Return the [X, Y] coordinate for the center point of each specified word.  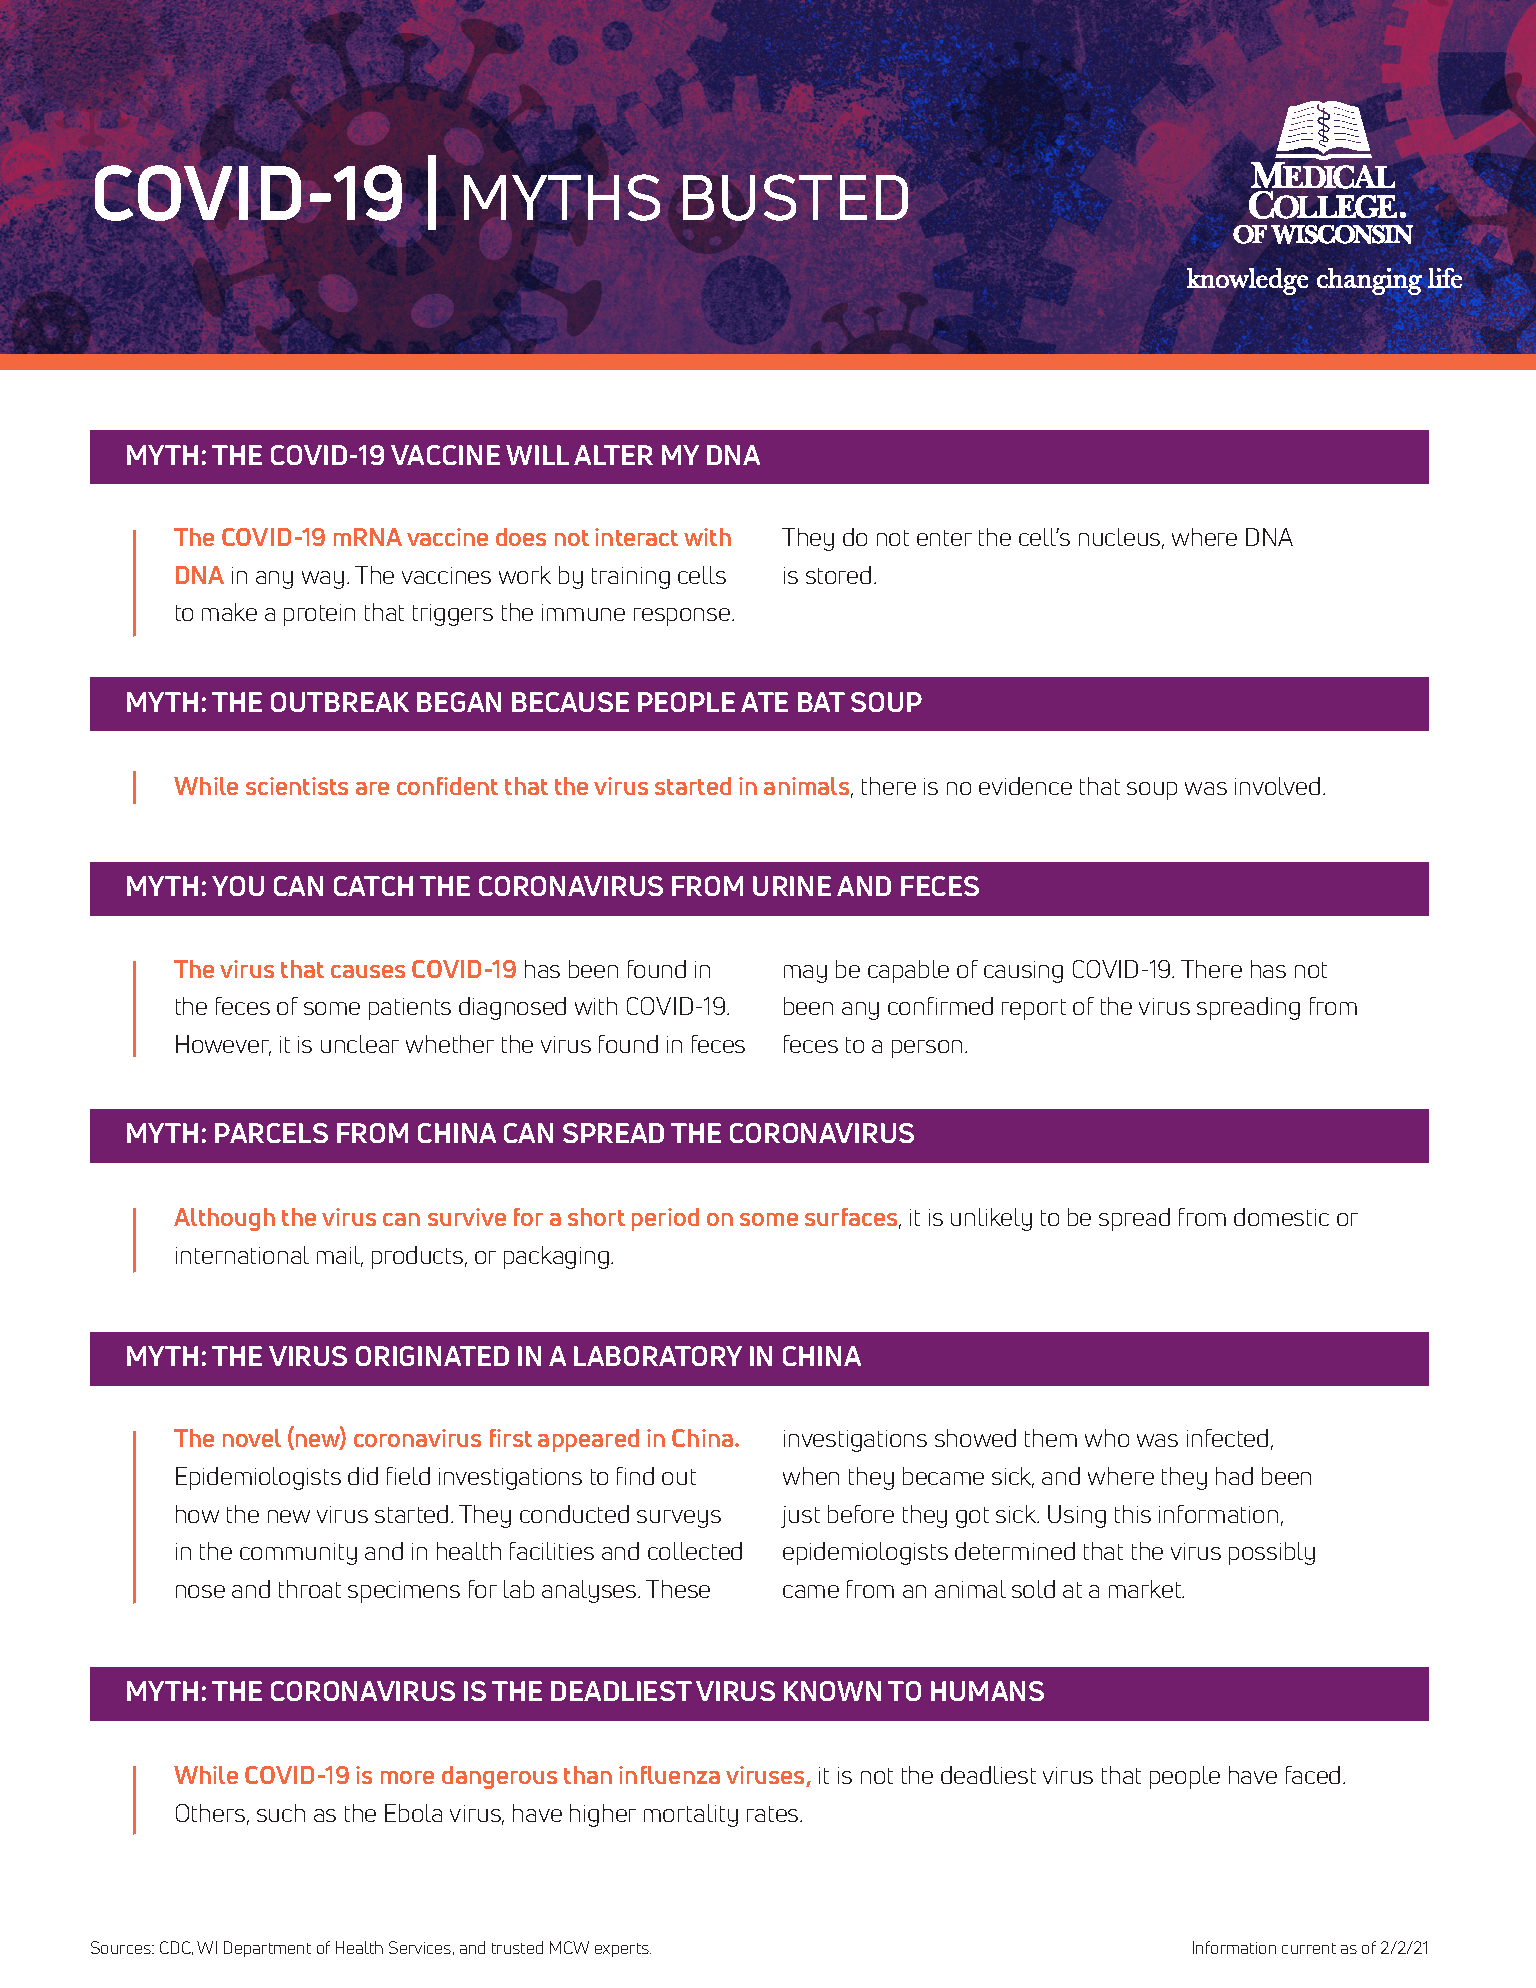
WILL [537, 455]
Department [267, 1949]
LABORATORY [658, 1356]
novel [252, 1438]
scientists [297, 786]
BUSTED [795, 197]
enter [944, 538]
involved [1277, 786]
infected [1227, 1438]
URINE [792, 886]
